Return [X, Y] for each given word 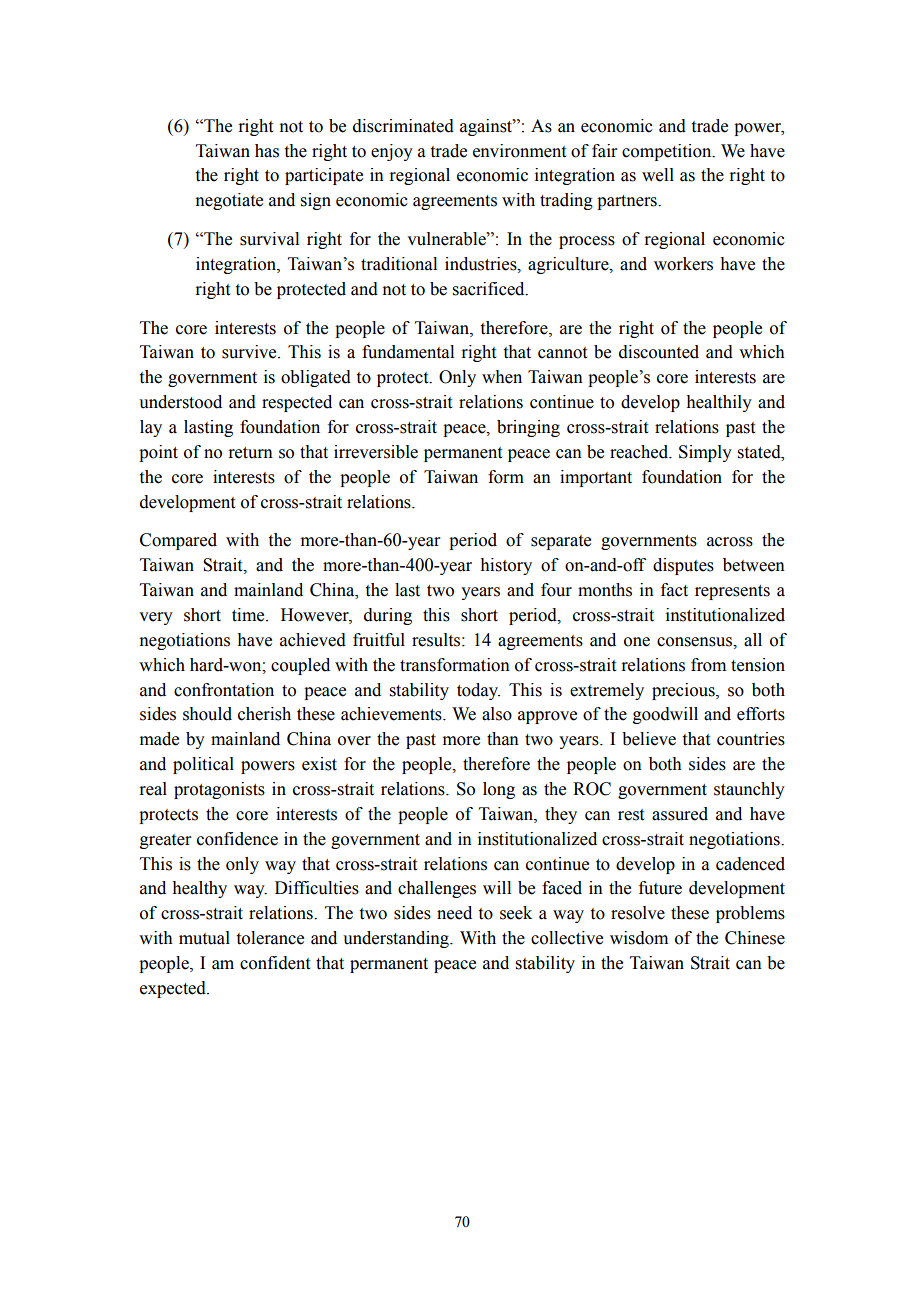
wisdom [639, 938]
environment [519, 151]
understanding [397, 939]
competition [668, 152]
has [267, 151]
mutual [204, 938]
